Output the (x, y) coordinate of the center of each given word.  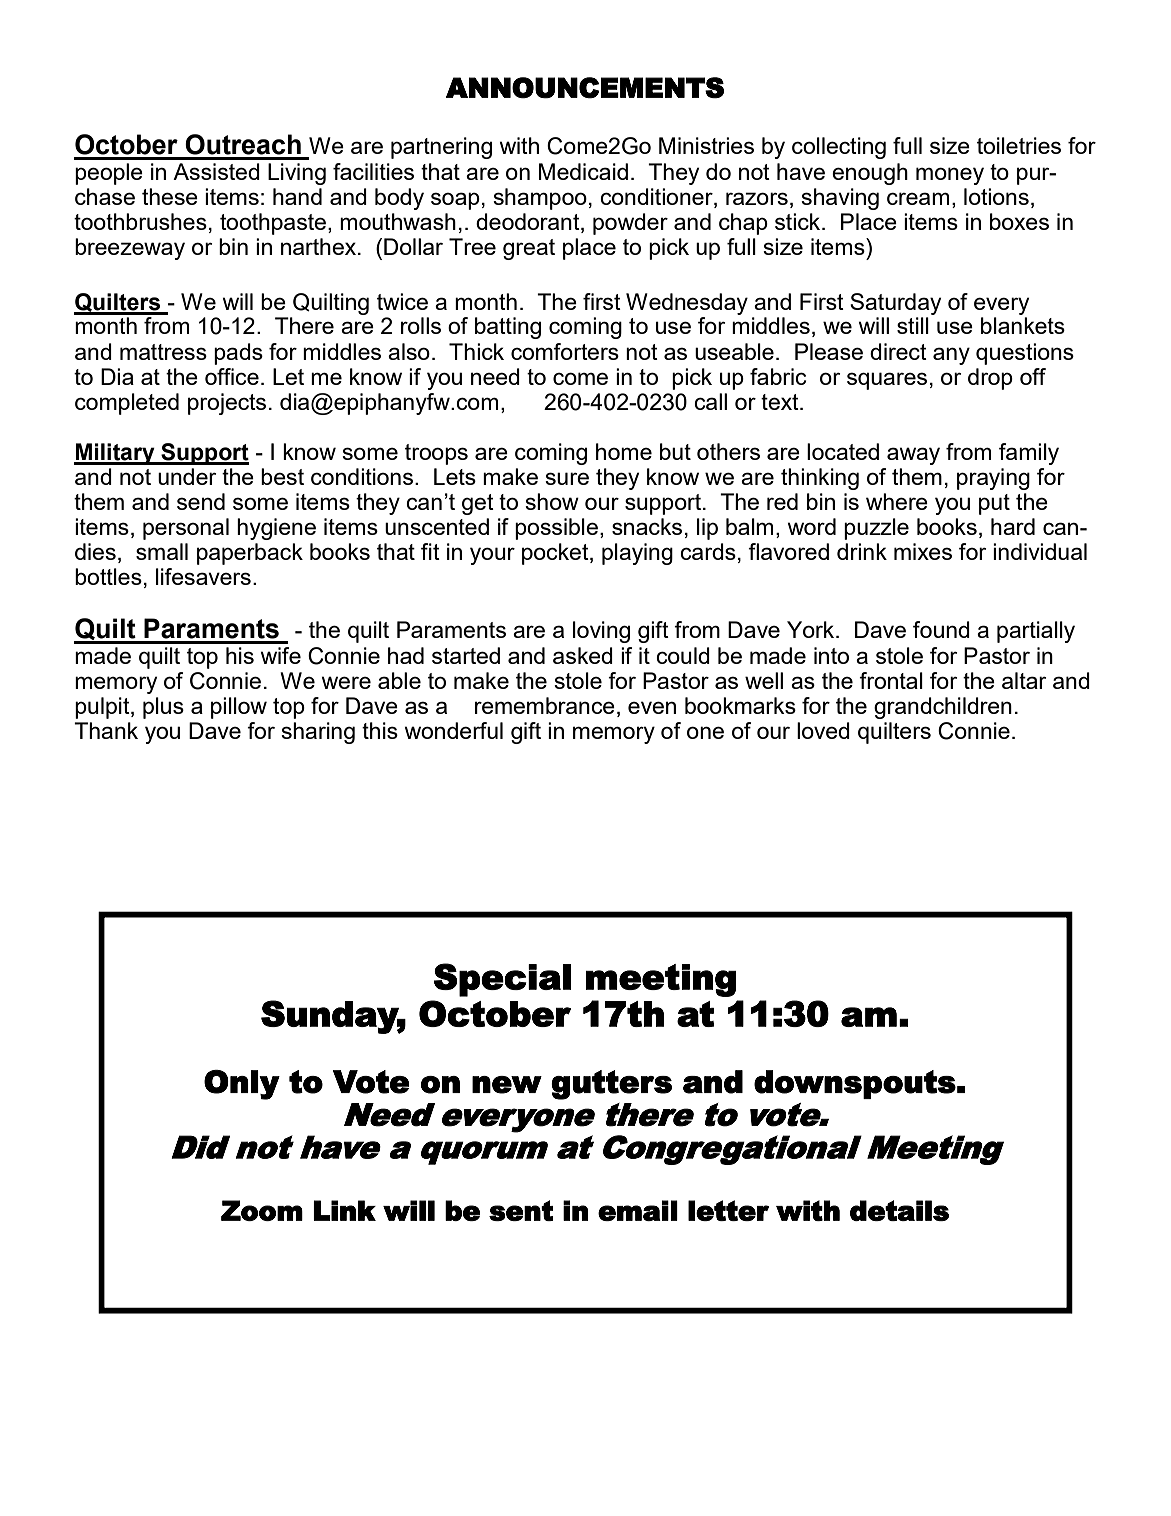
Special (502, 980)
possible (556, 529)
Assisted (216, 171)
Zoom (262, 1210)
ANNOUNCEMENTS (585, 88)
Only (242, 1085)
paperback (250, 554)
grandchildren (943, 708)
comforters (565, 351)
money (950, 176)
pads (238, 354)
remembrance (545, 705)
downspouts (855, 1084)
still (913, 325)
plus (163, 708)
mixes (923, 551)
